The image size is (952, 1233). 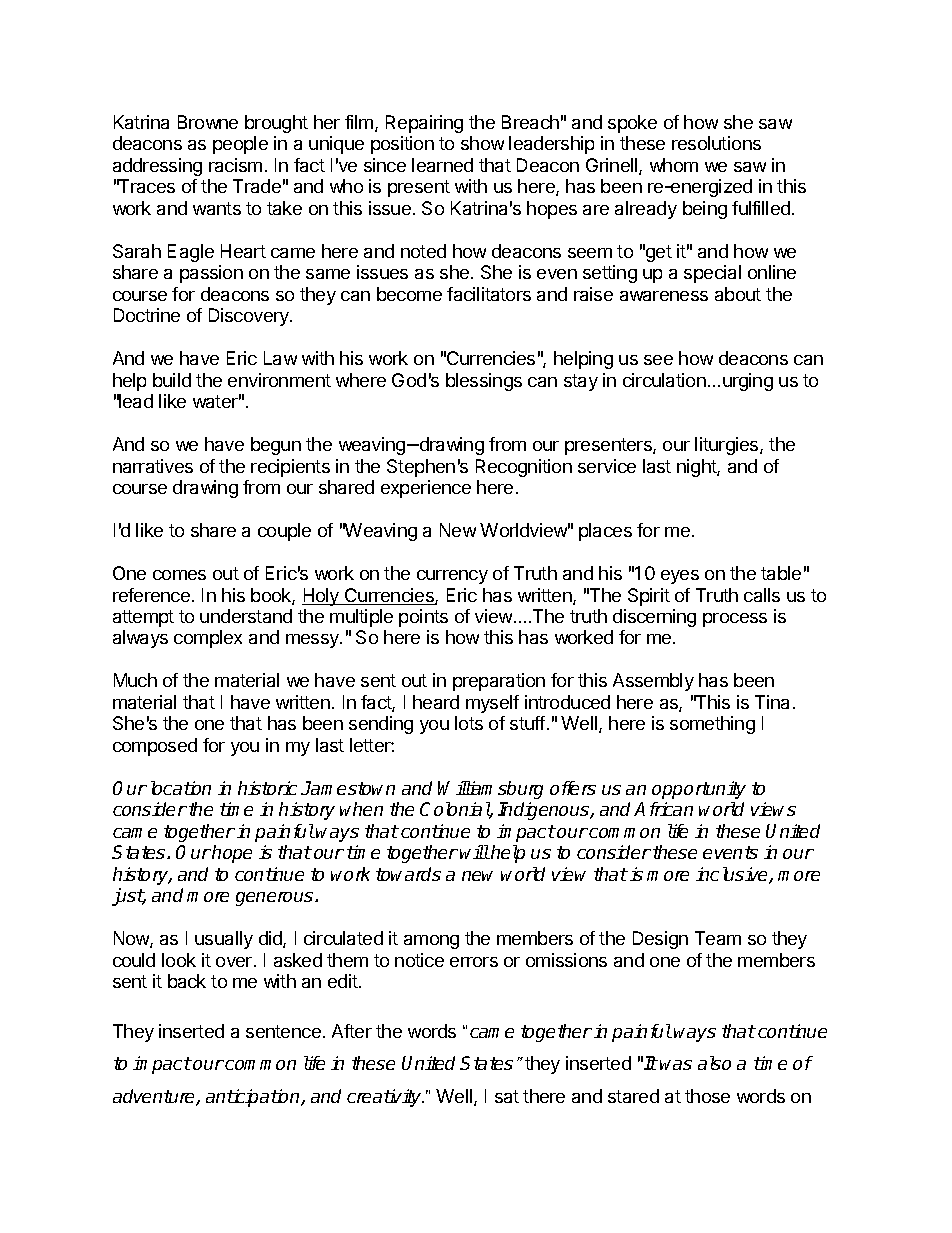 I want to click on anticipation, so click(x=254, y=1098).
